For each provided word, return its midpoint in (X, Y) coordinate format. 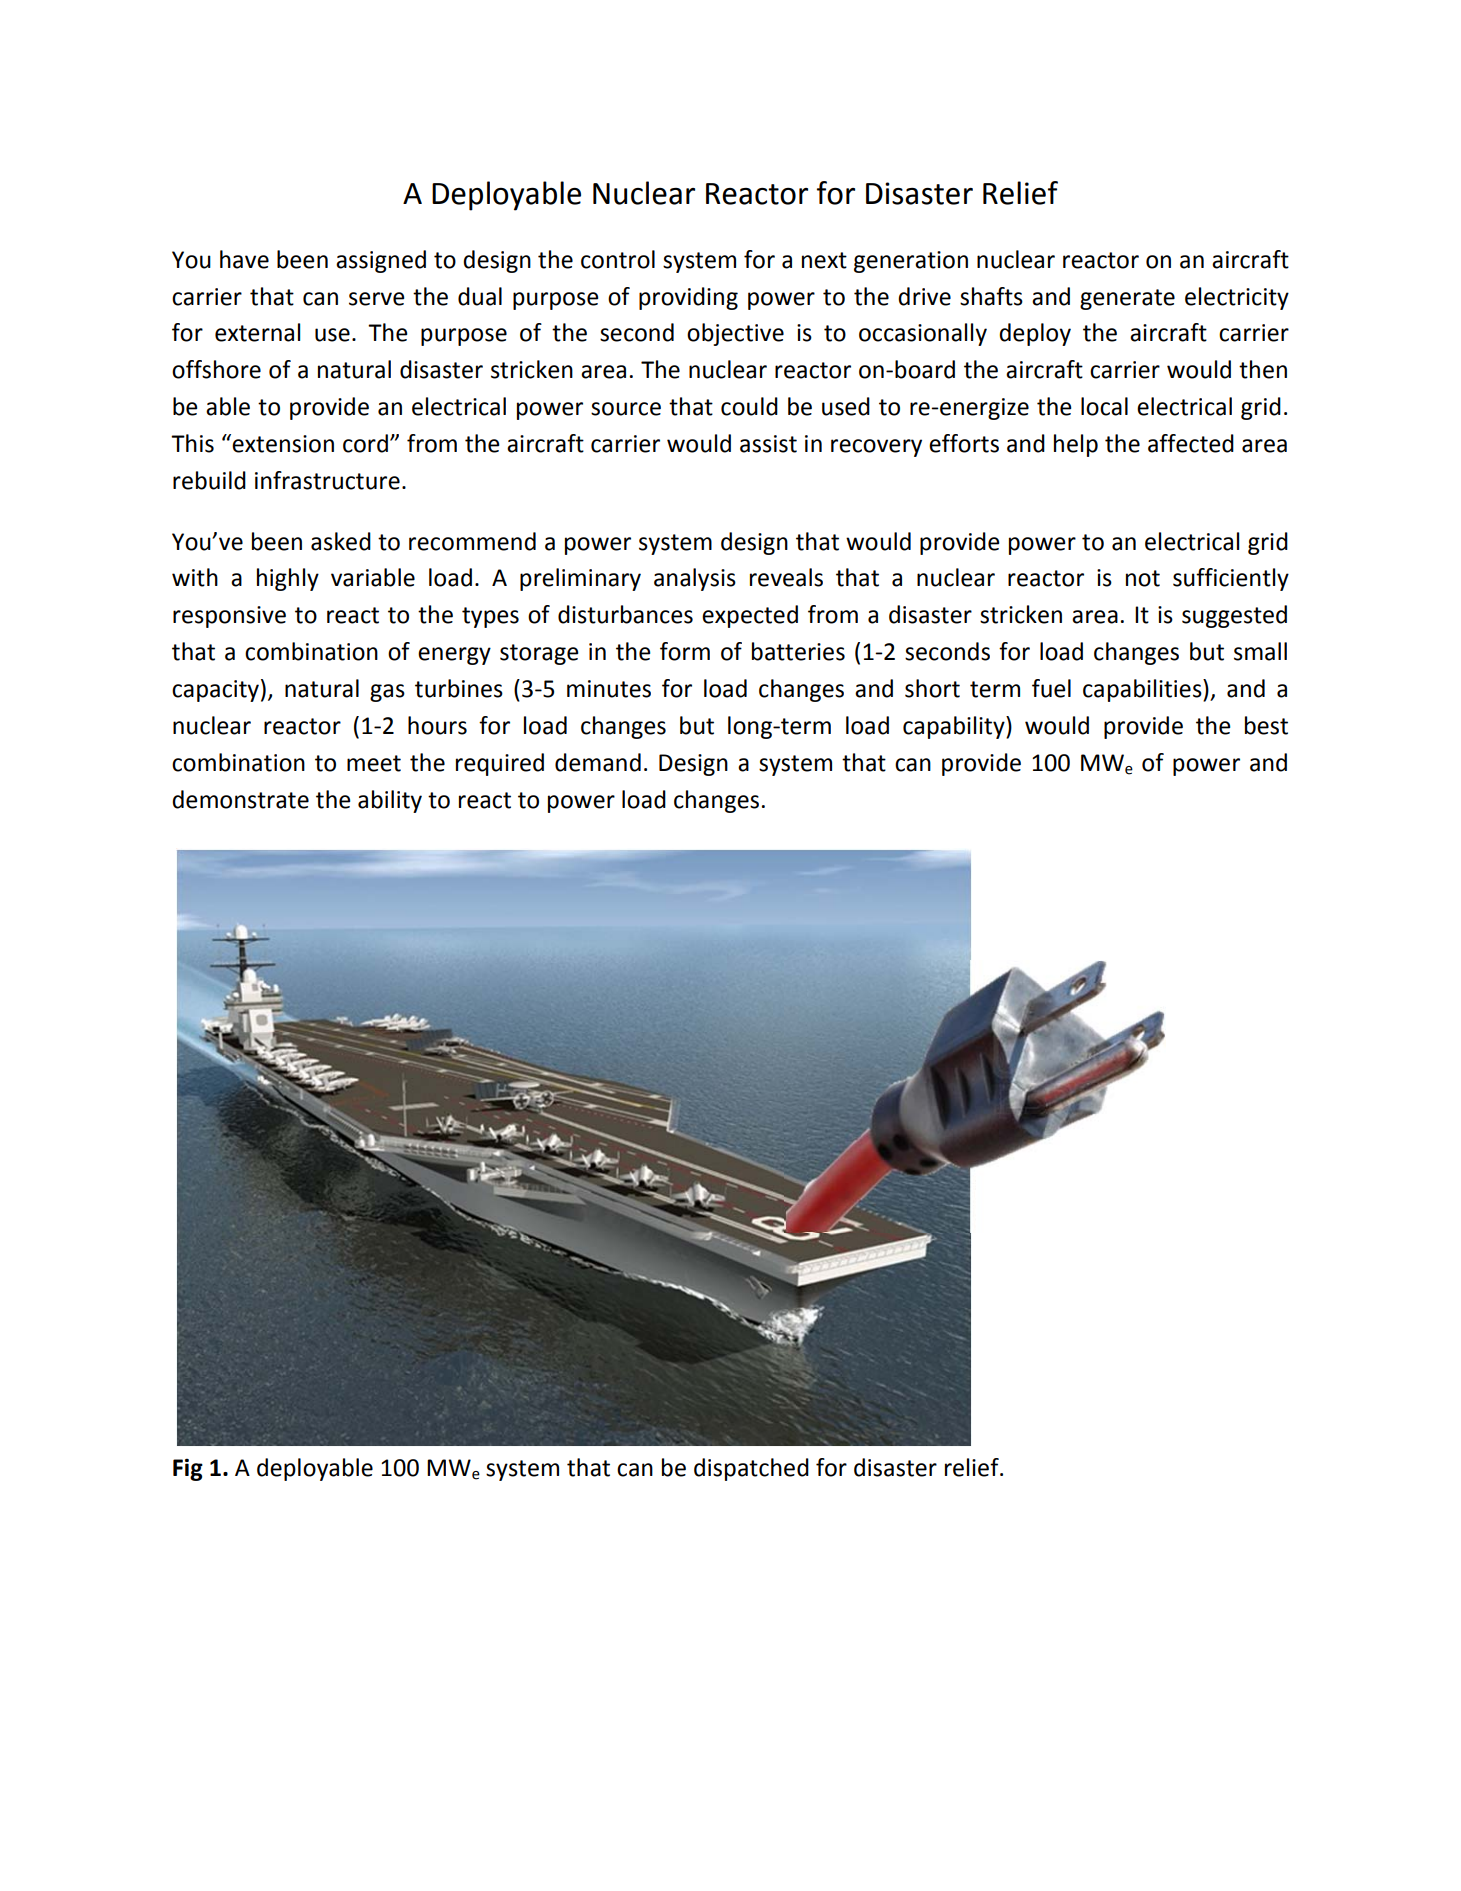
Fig (188, 1470)
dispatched (751, 1469)
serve (376, 299)
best (1266, 725)
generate (1127, 299)
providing (688, 298)
